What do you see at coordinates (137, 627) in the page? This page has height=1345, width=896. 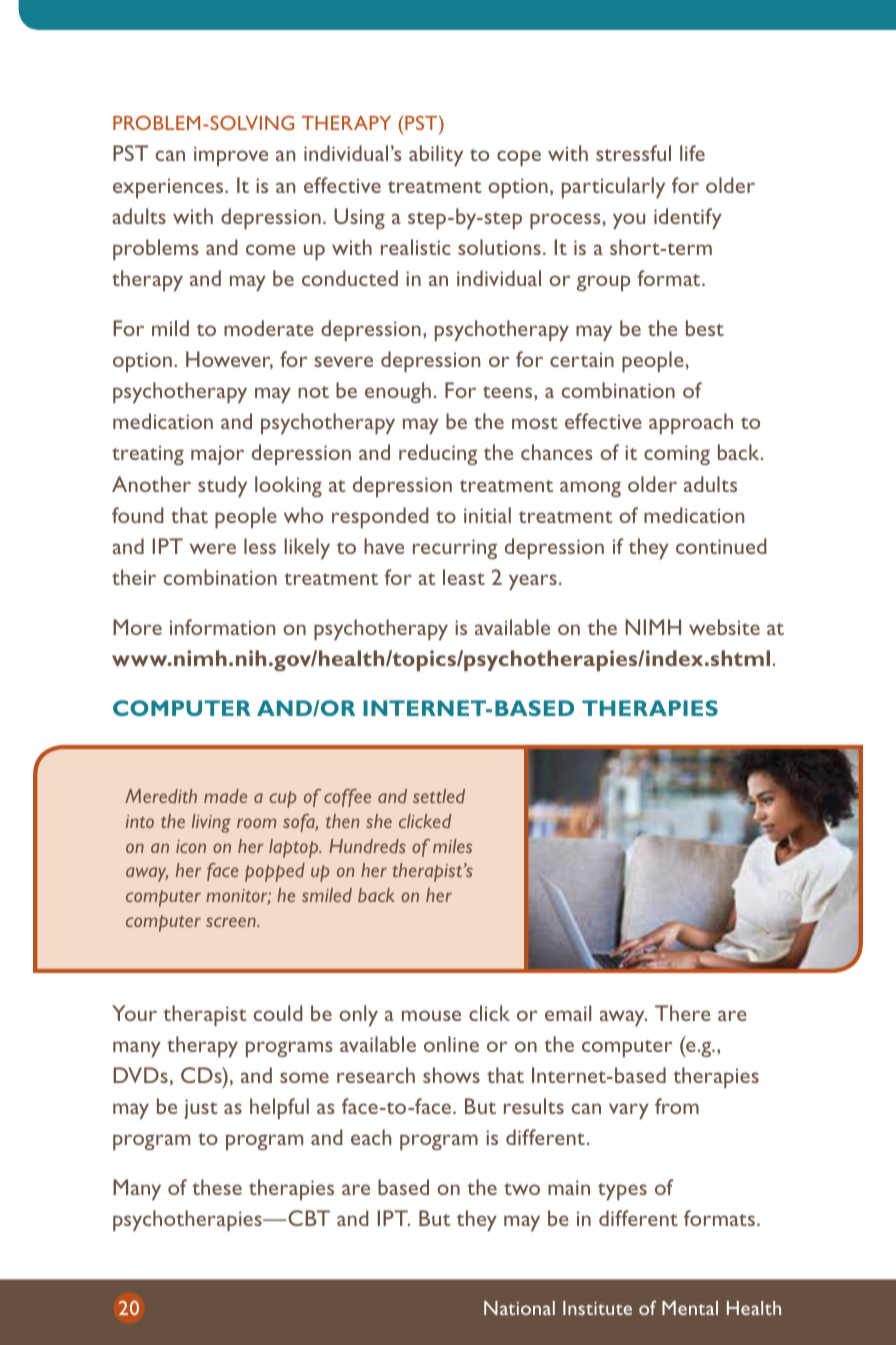 I see `More` at bounding box center [137, 627].
